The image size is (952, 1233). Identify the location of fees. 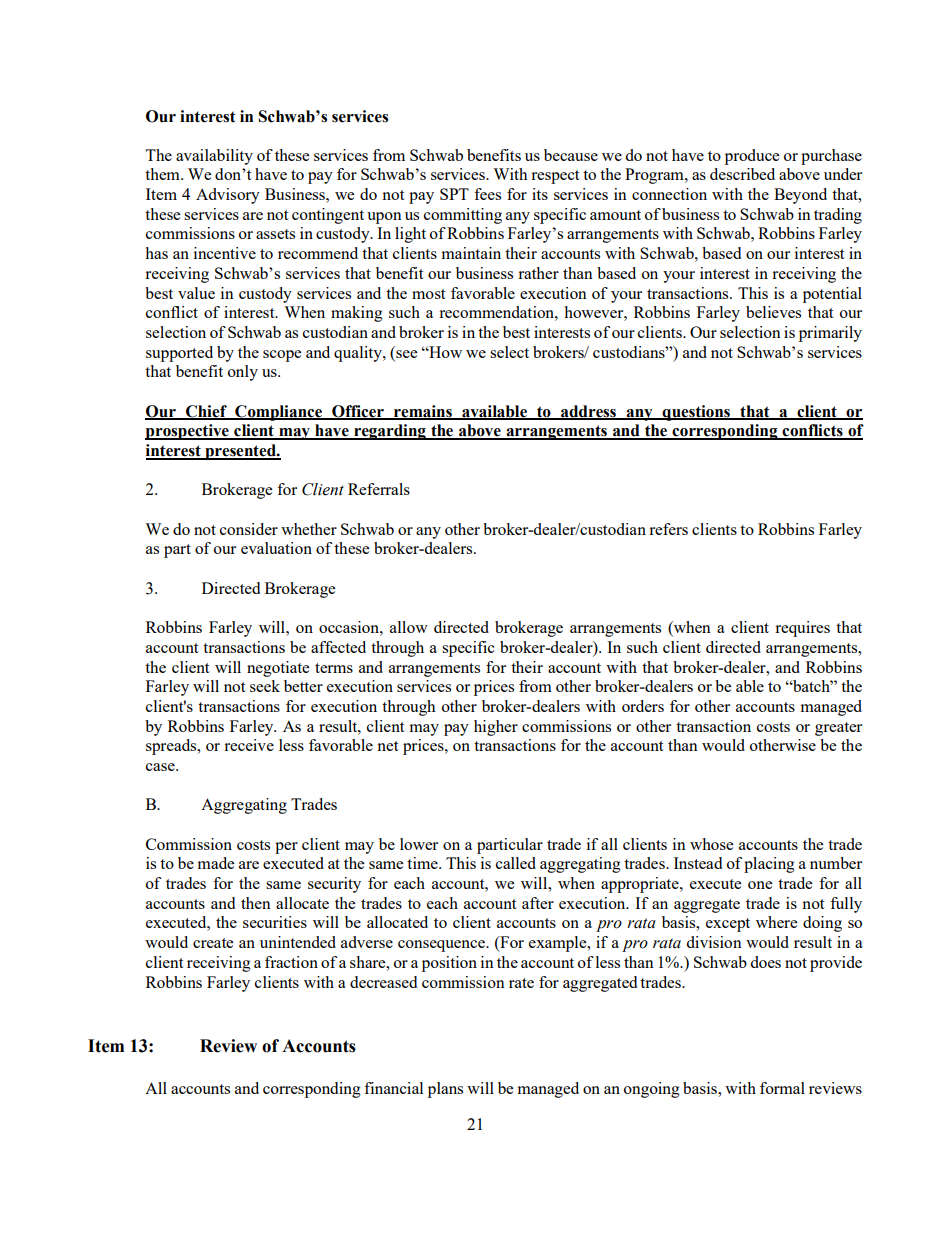
(487, 194).
